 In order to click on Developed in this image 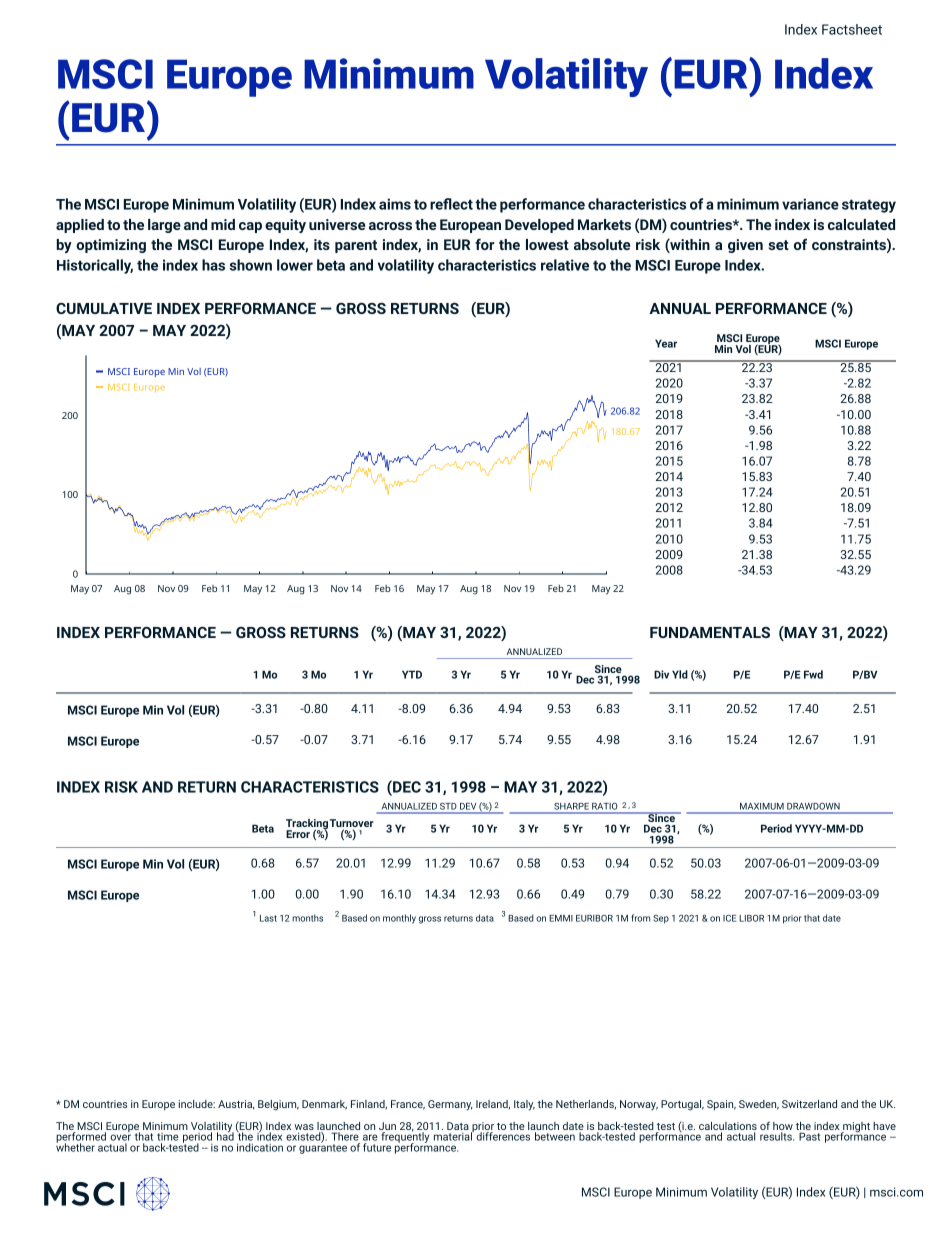, I will do `click(539, 226)`.
